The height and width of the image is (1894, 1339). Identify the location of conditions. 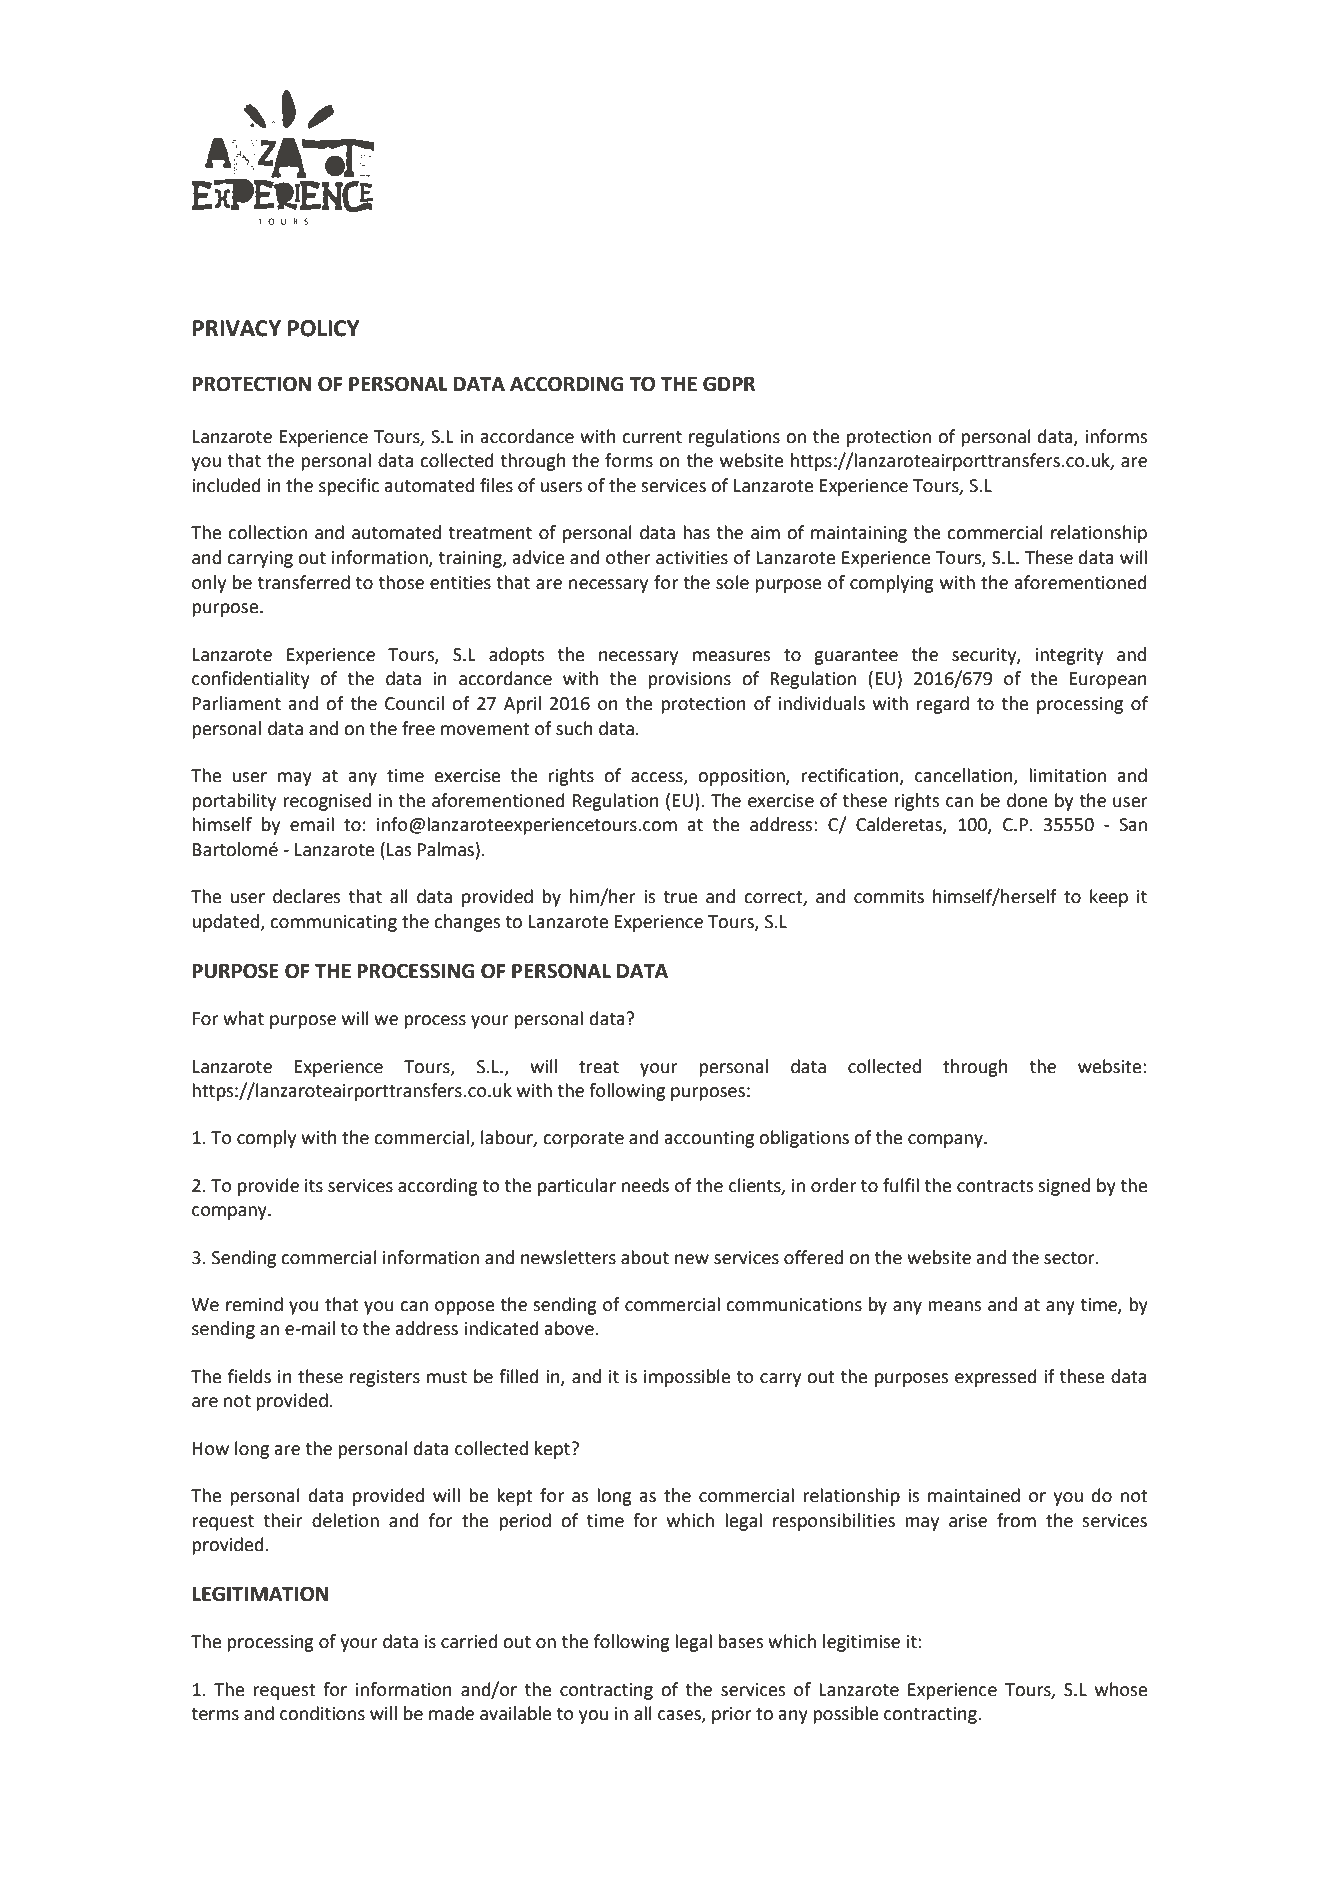
(322, 1713).
